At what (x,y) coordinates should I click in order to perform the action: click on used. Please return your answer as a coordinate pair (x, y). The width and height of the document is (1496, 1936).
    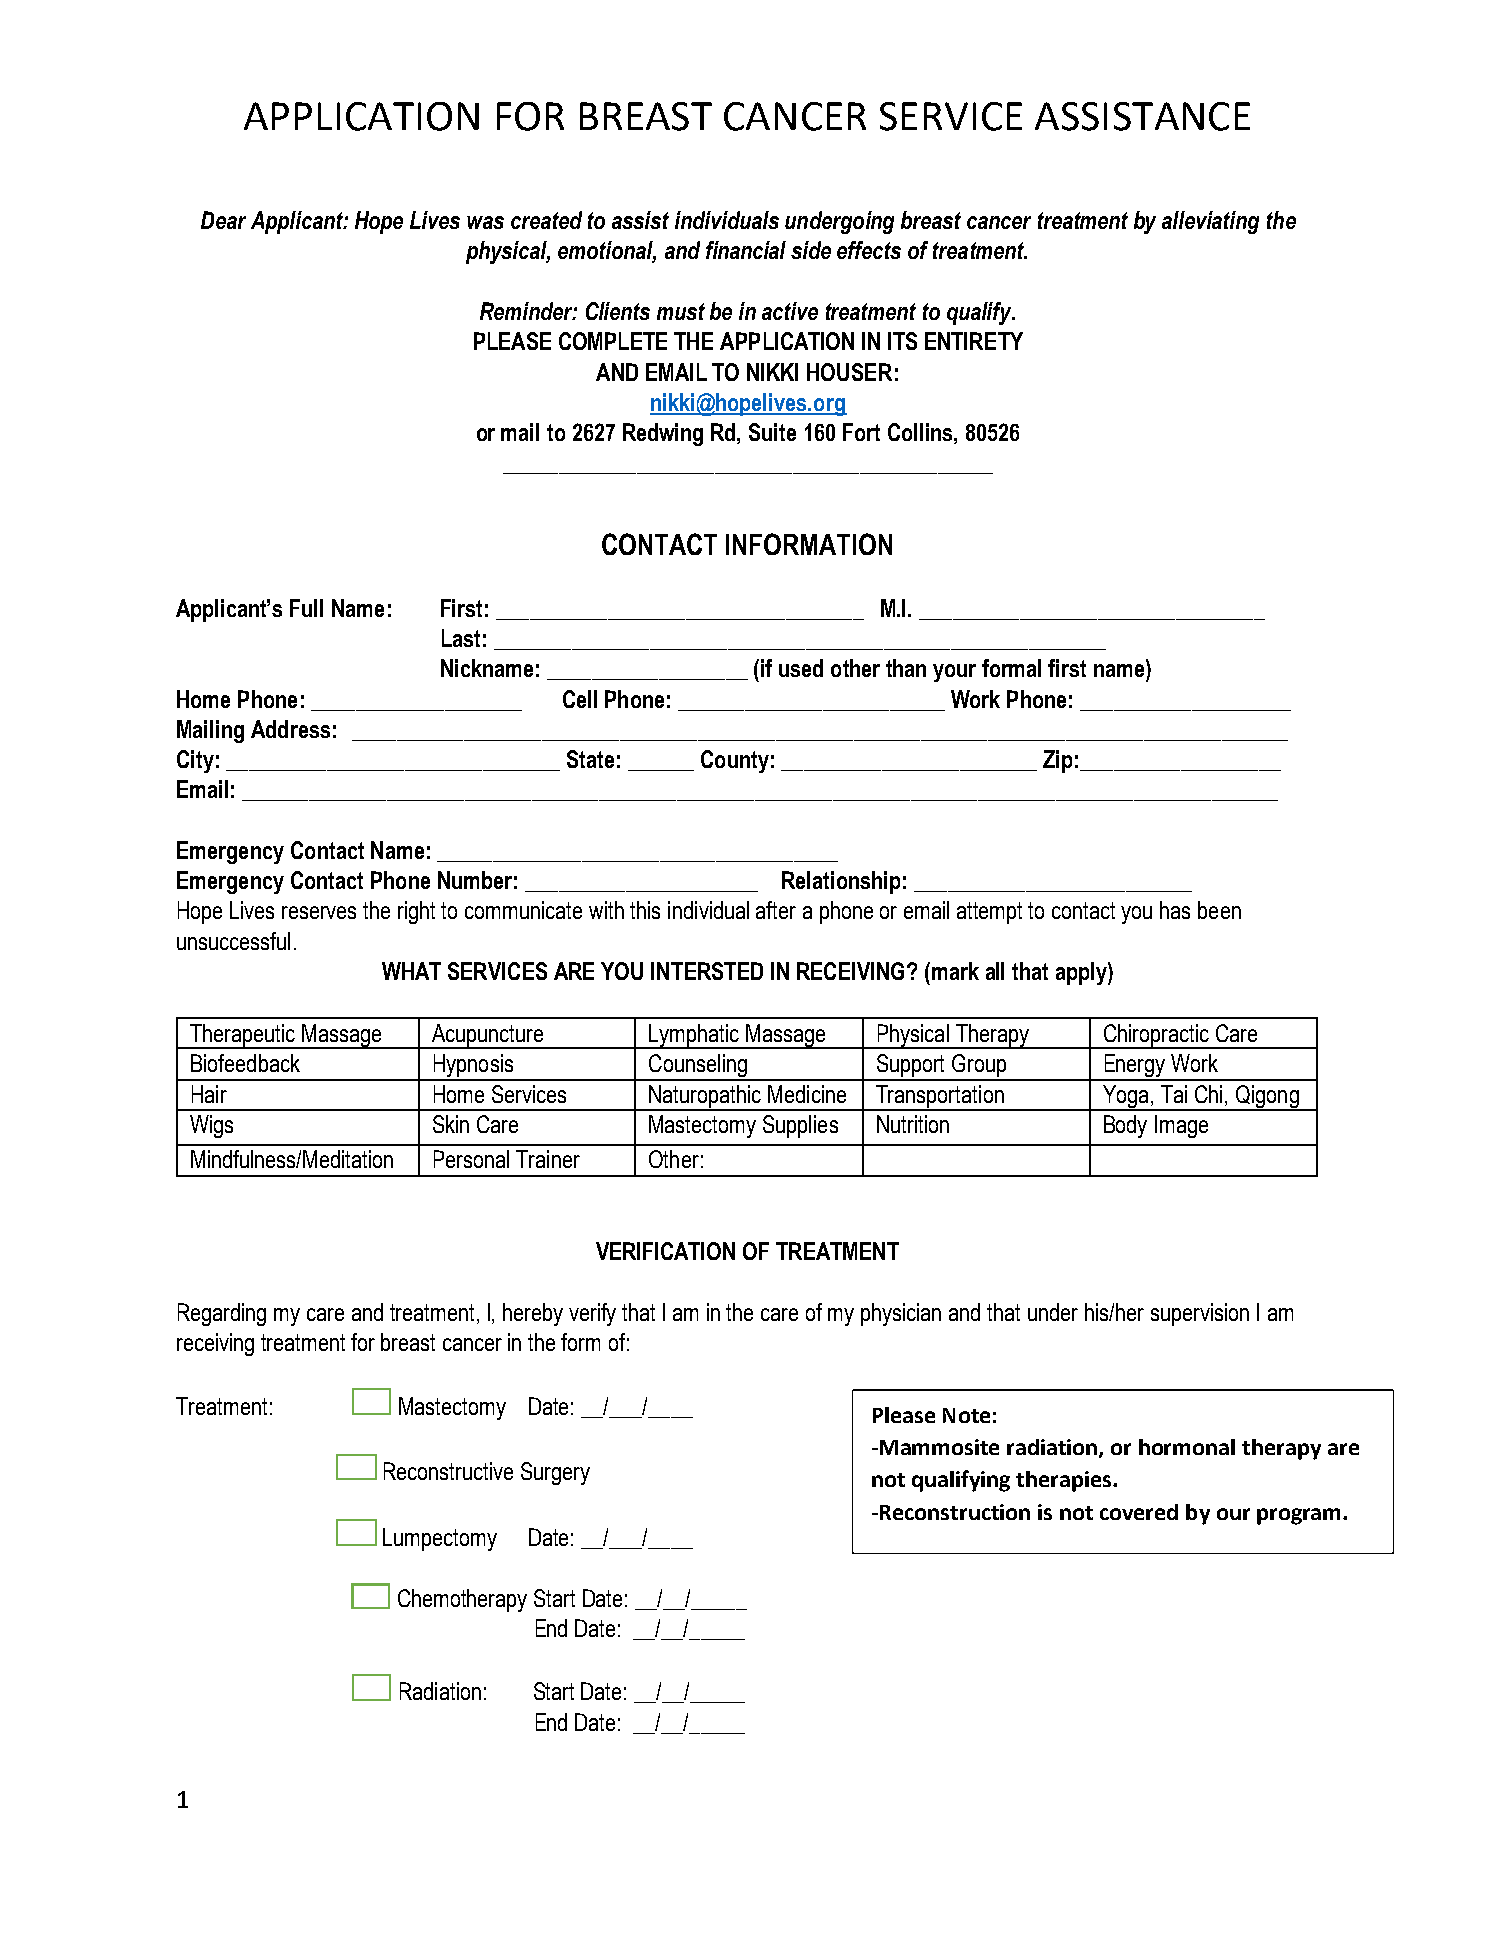
    Looking at the image, I should click on (801, 668).
